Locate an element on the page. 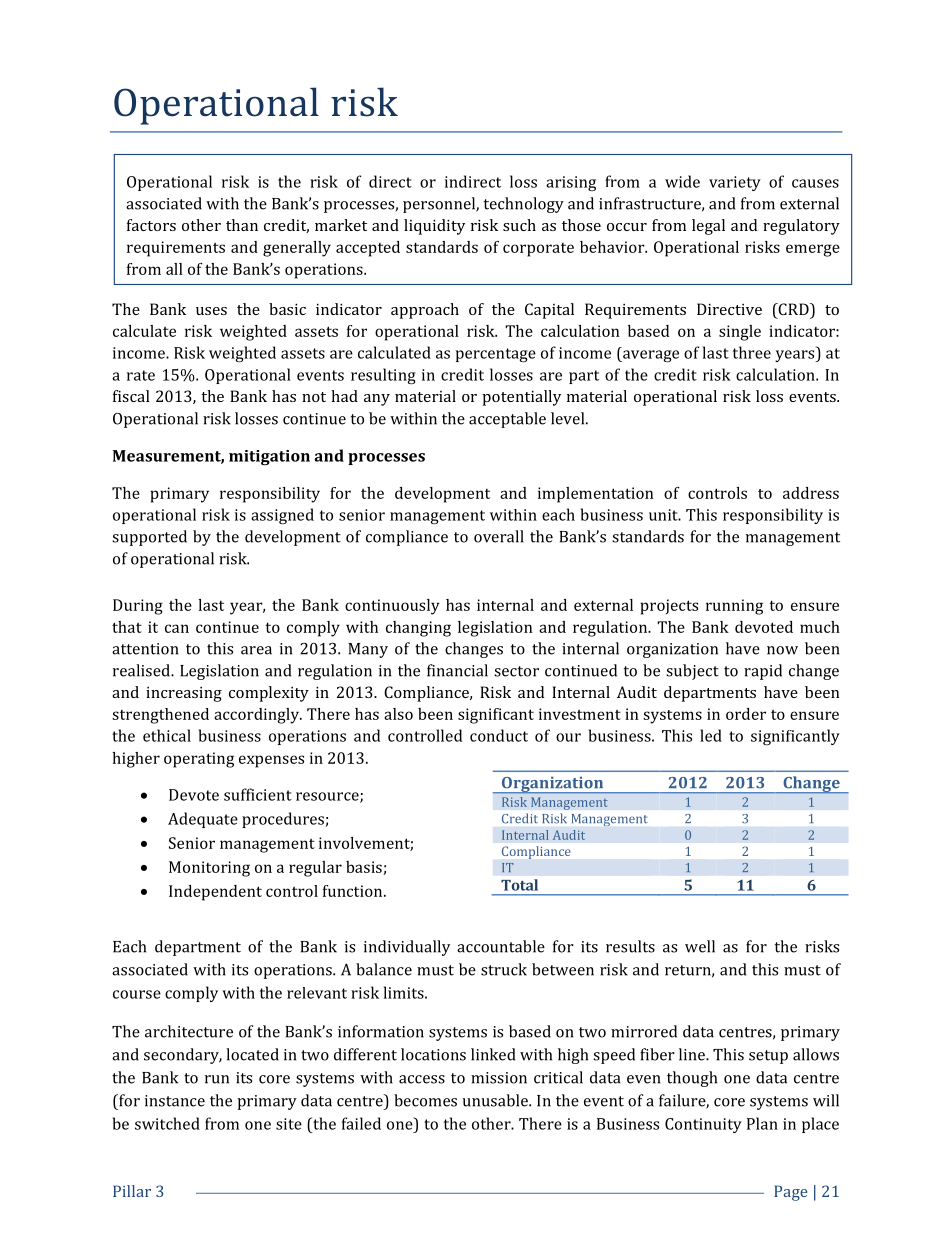 The height and width of the page is (1233, 952). than is located at coordinates (242, 225).
